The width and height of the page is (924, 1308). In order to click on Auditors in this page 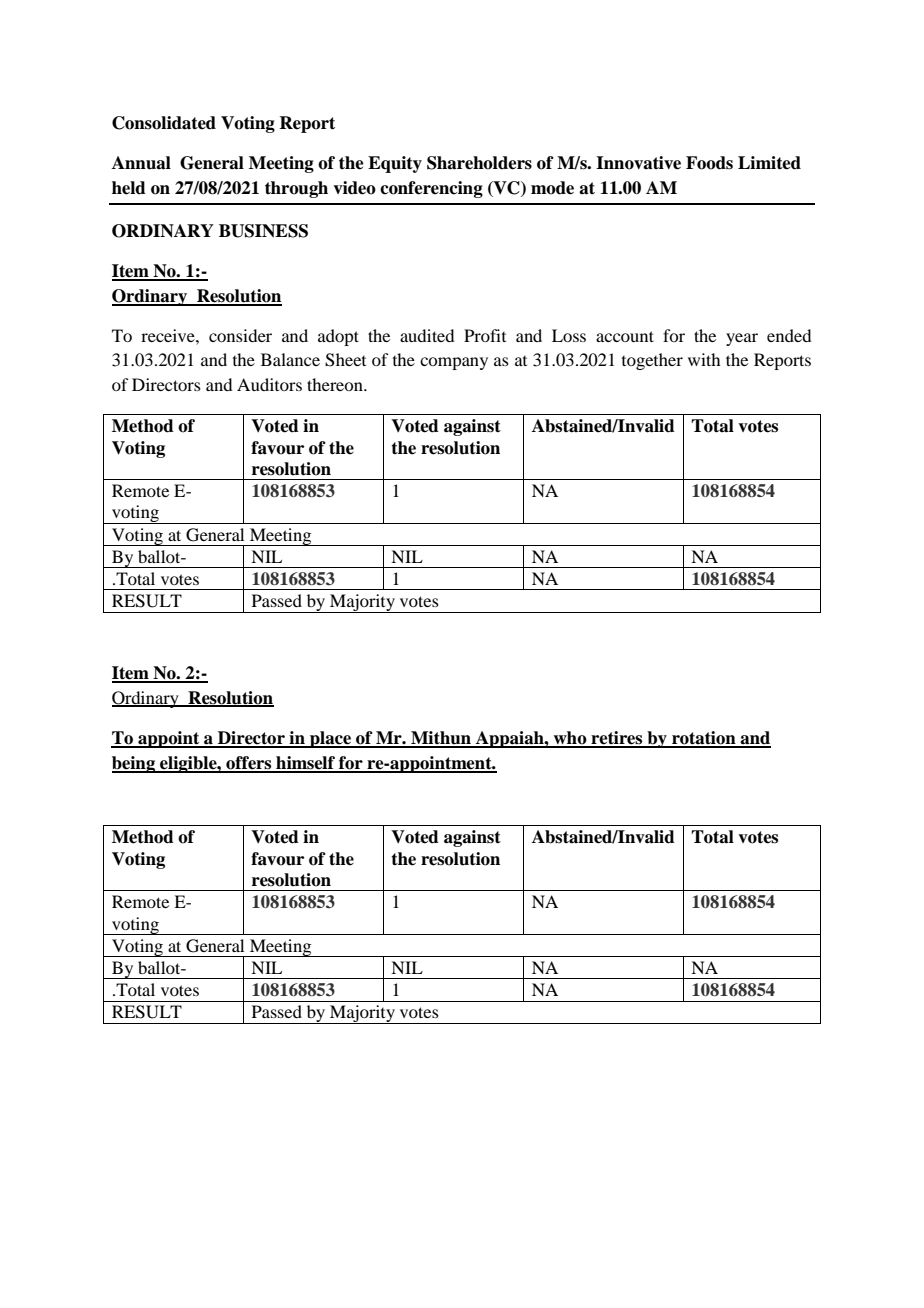, I will do `click(269, 384)`.
